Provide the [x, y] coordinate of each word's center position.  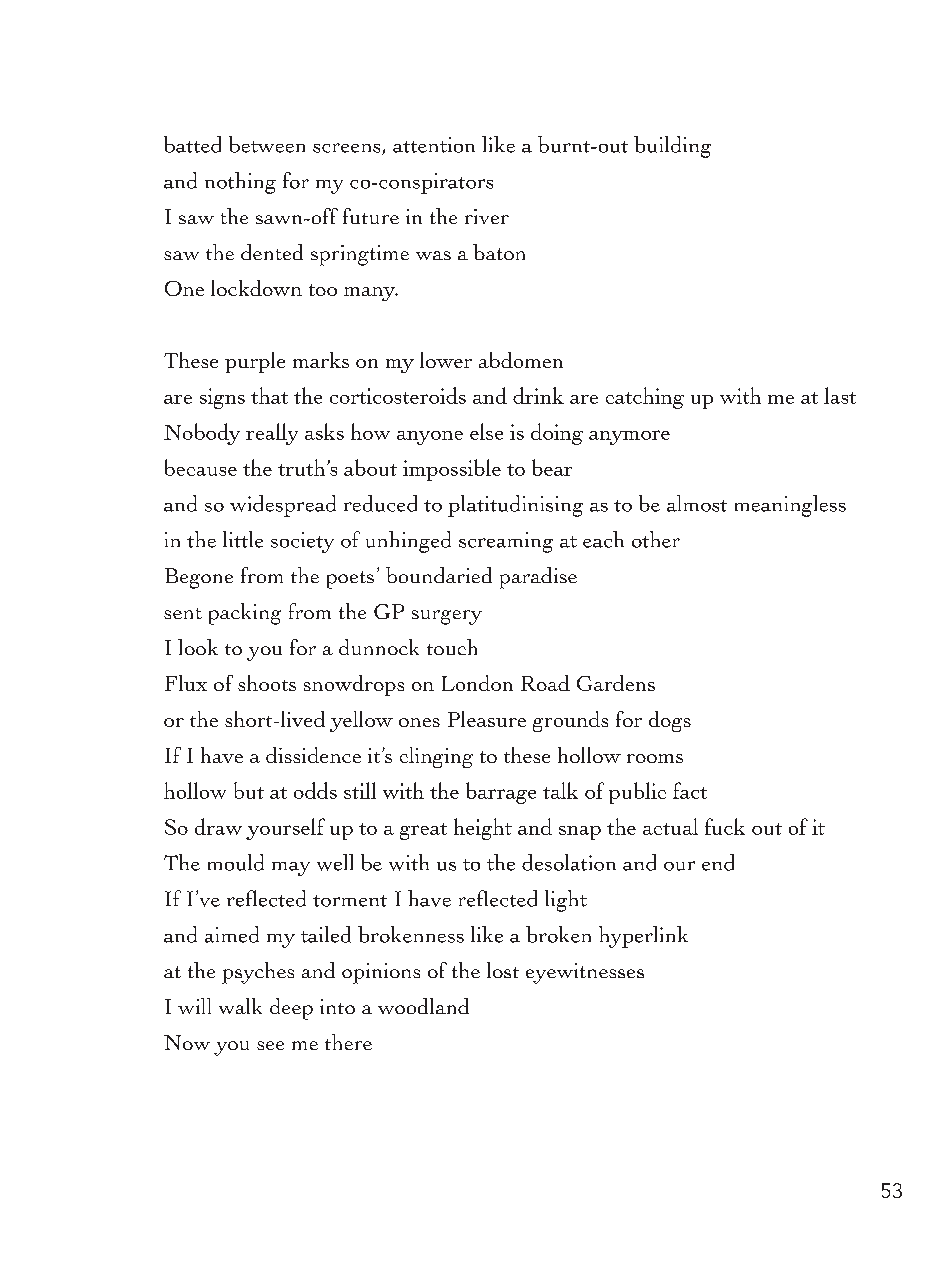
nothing [240, 183]
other [656, 539]
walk [240, 1006]
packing [245, 614]
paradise [538, 578]
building [672, 147]
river [487, 216]
